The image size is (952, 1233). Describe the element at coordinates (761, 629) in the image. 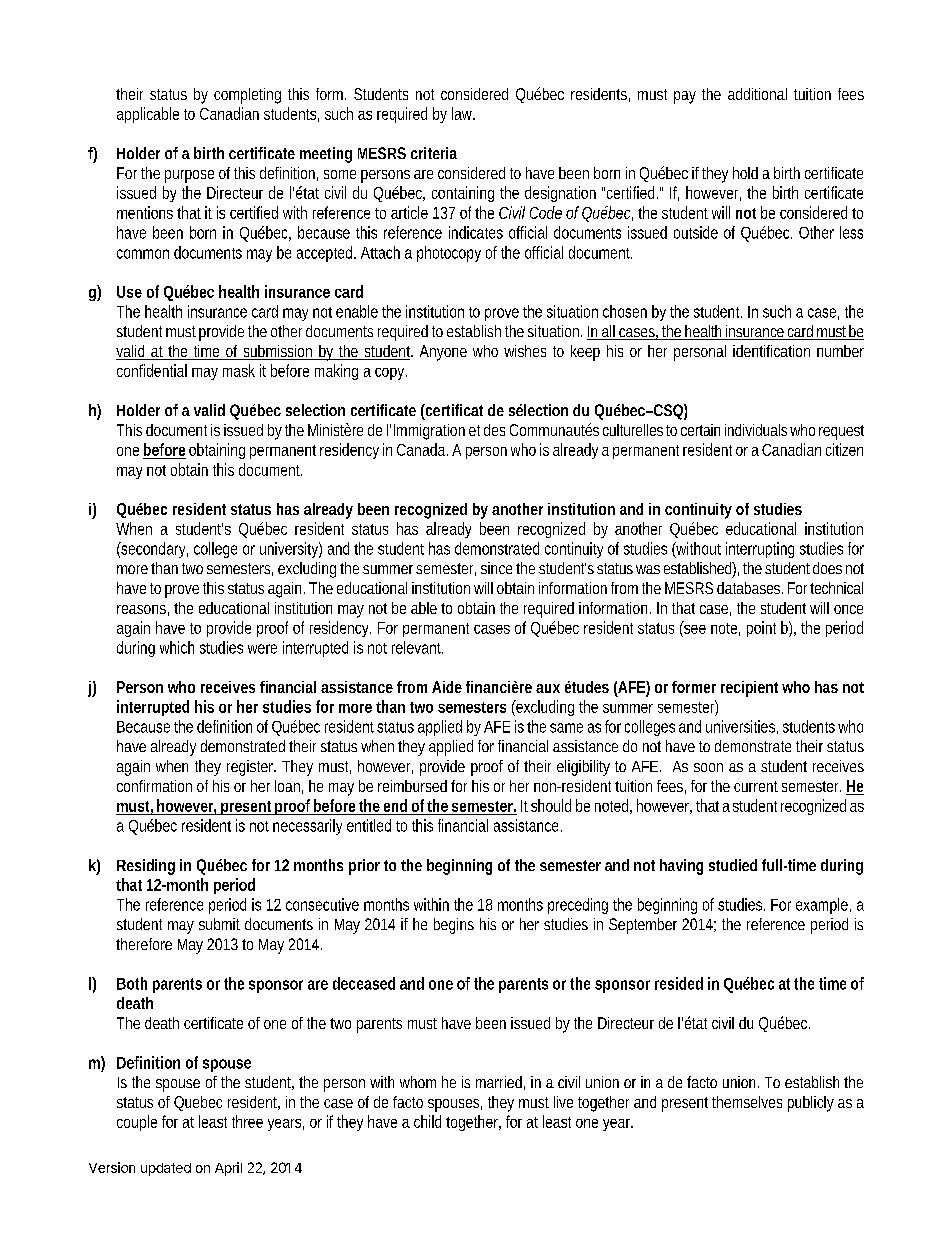

I see `point` at that location.
